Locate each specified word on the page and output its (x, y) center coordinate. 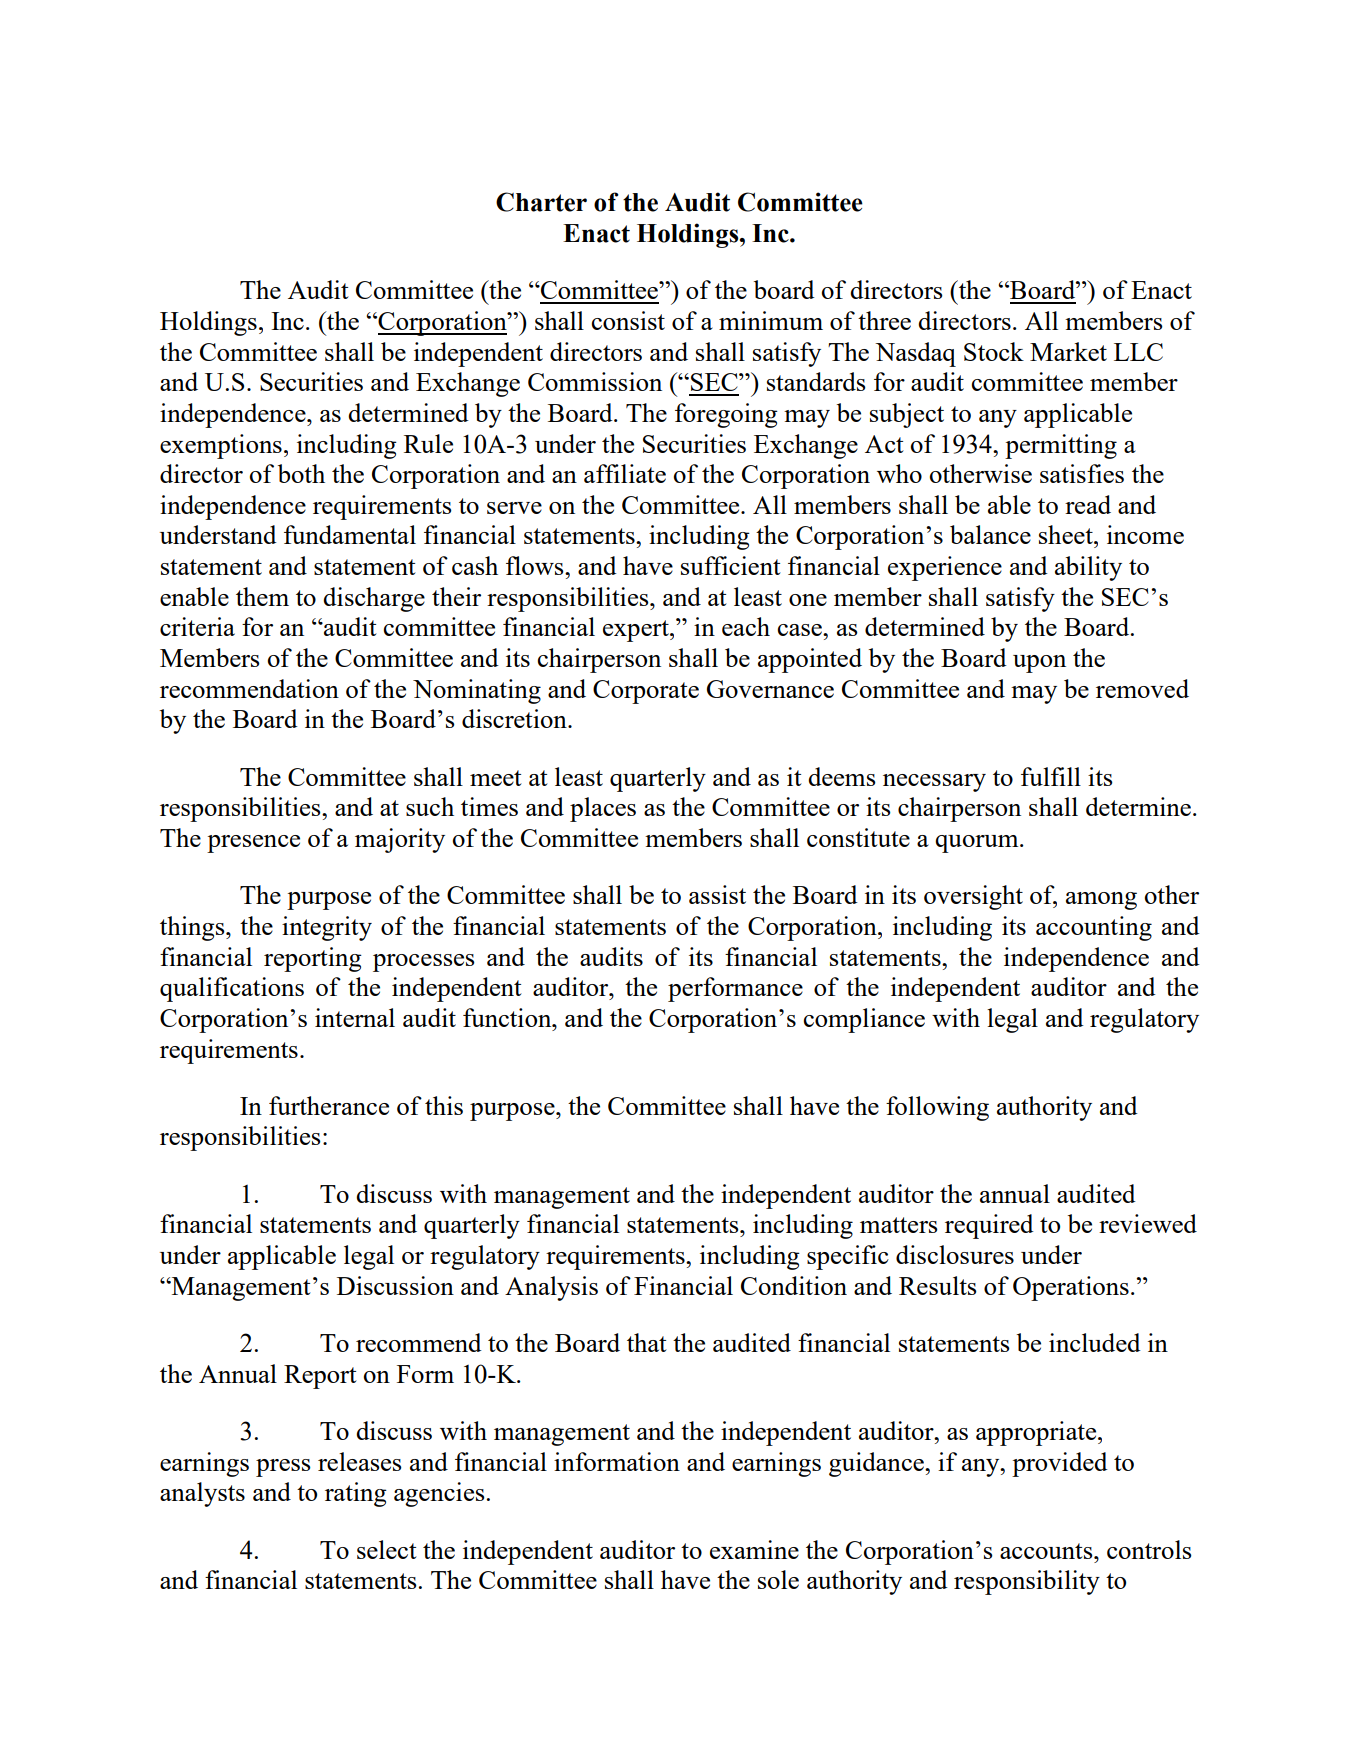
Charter (541, 202)
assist (717, 894)
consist (628, 320)
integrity (327, 928)
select (387, 1549)
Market (1068, 351)
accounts (1047, 1551)
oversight (973, 897)
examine (754, 1549)
